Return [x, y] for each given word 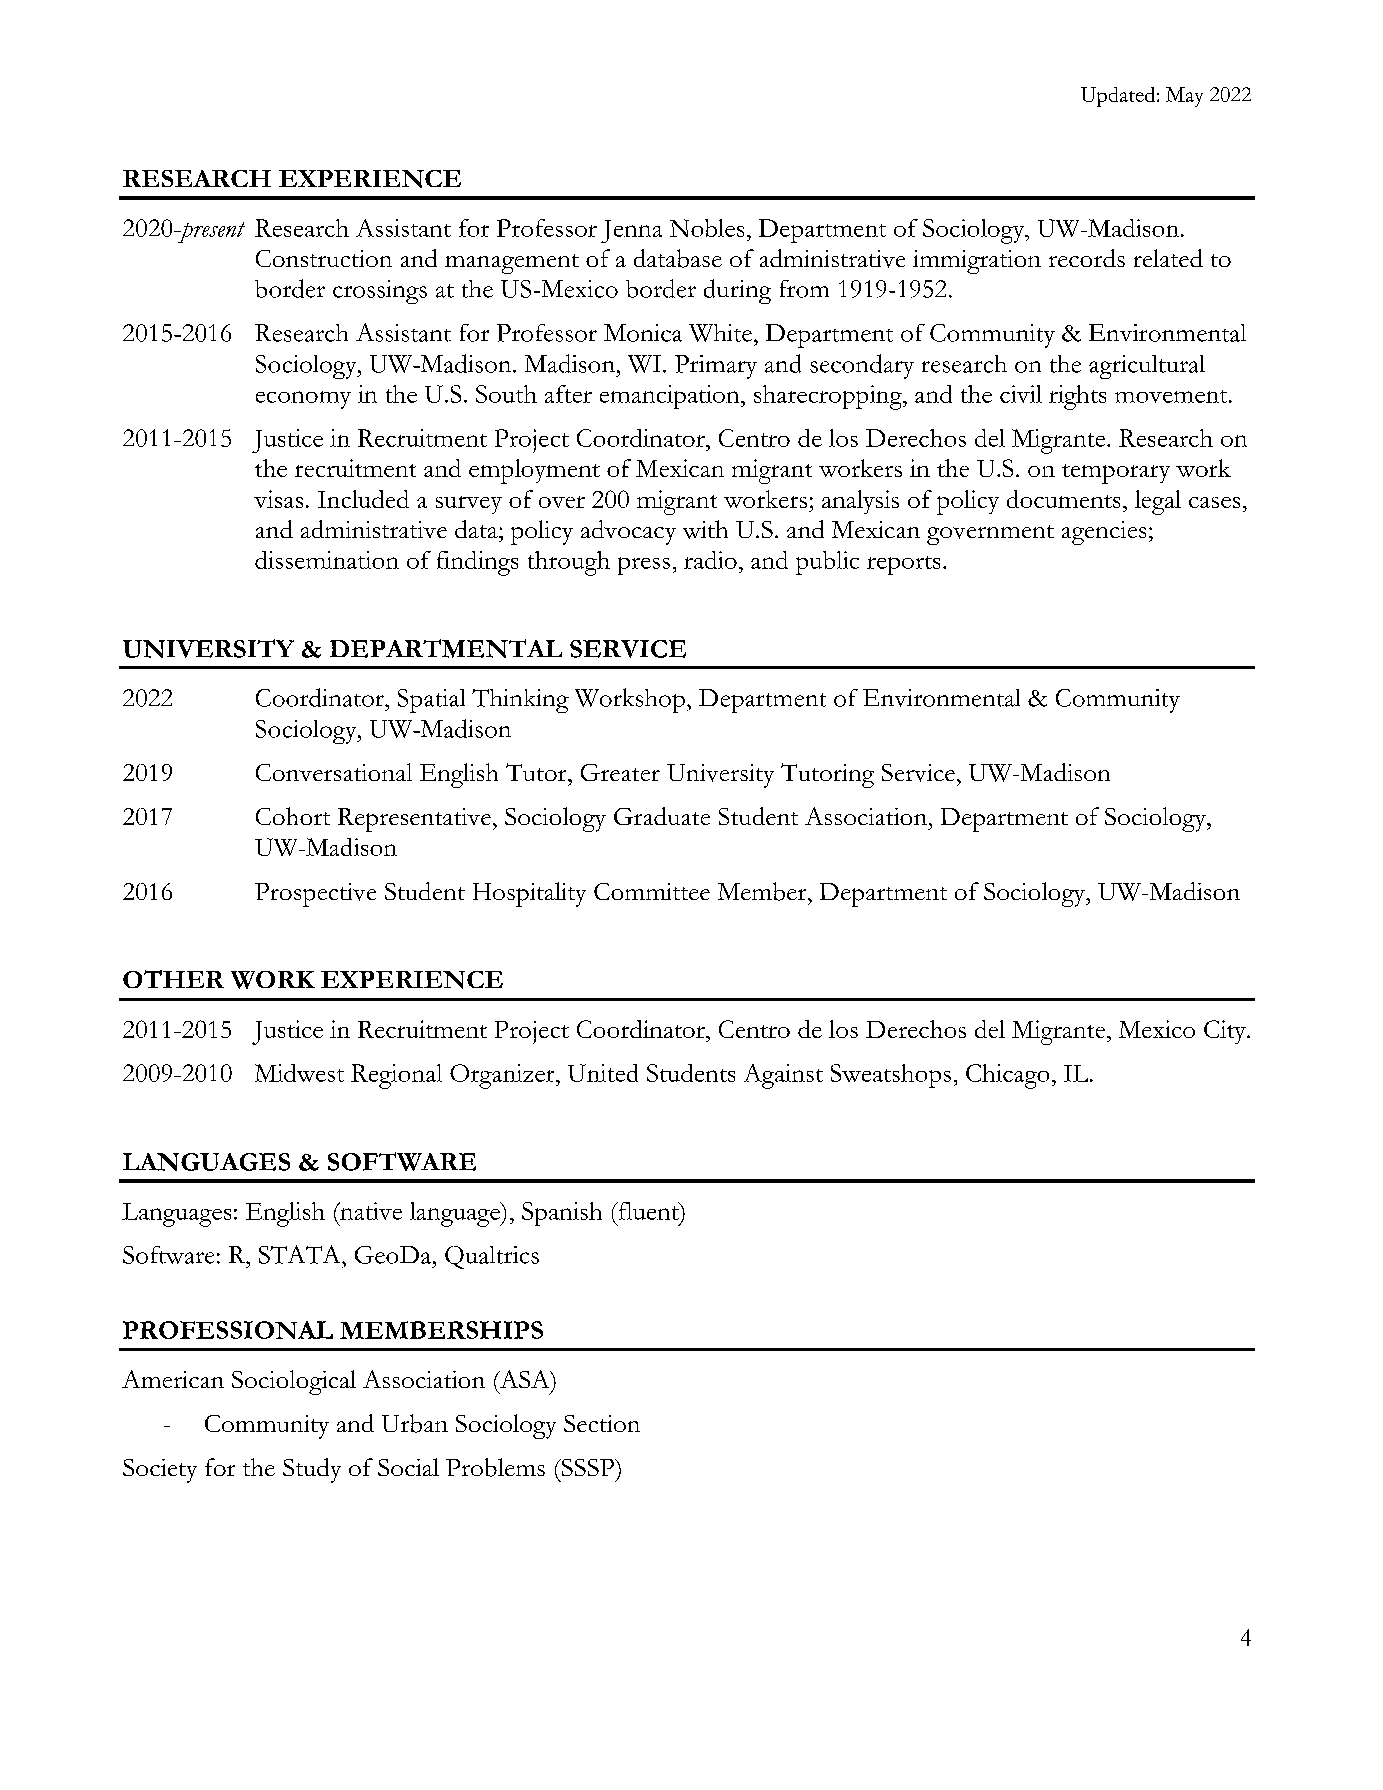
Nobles [707, 228]
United [603, 1073]
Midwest [299, 1073]
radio [710, 560]
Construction [324, 258]
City [1226, 1032]
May [1184, 97]
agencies [1104, 533]
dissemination [327, 560]
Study [312, 1470]
